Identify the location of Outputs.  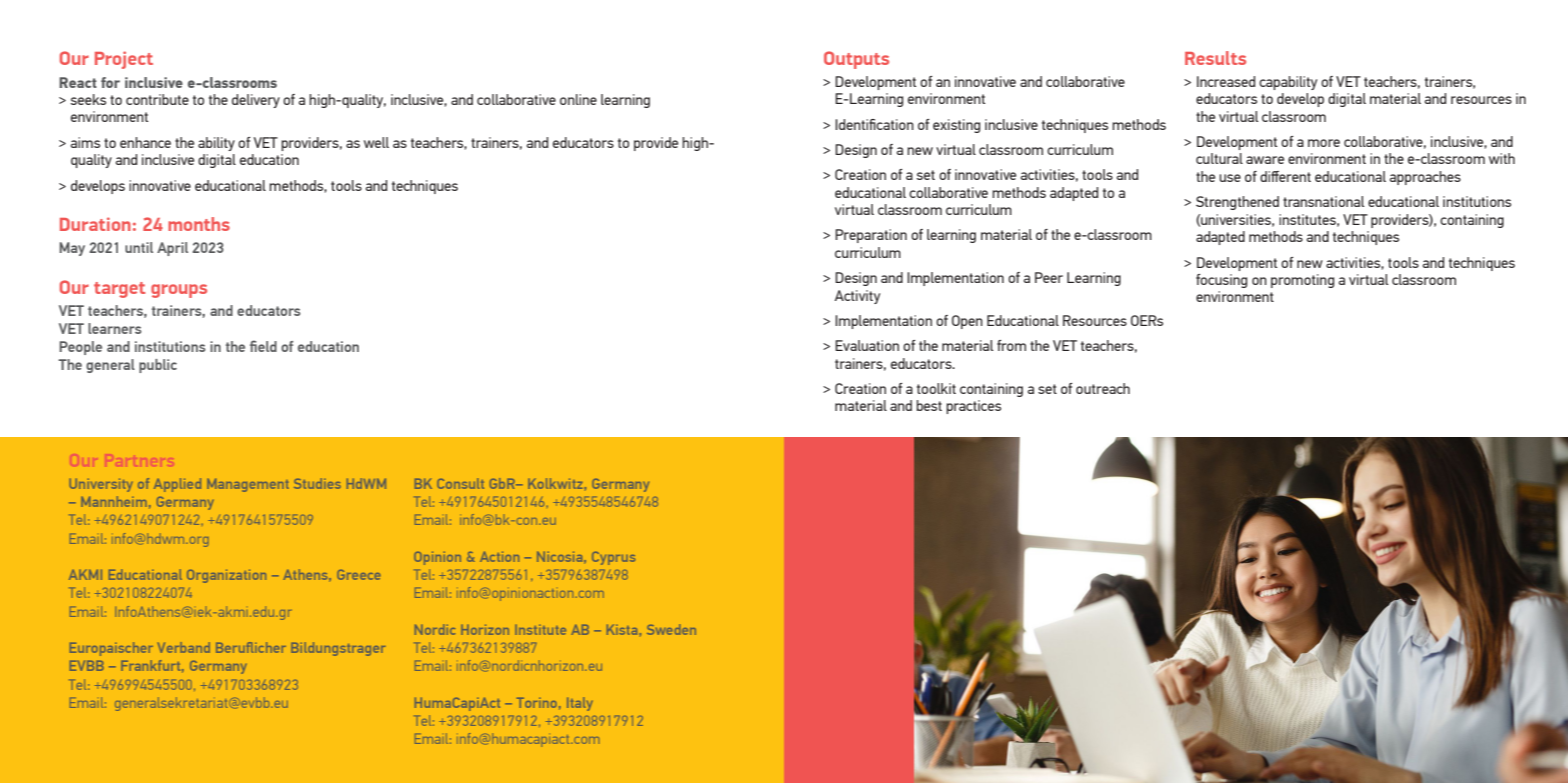
(856, 60).
